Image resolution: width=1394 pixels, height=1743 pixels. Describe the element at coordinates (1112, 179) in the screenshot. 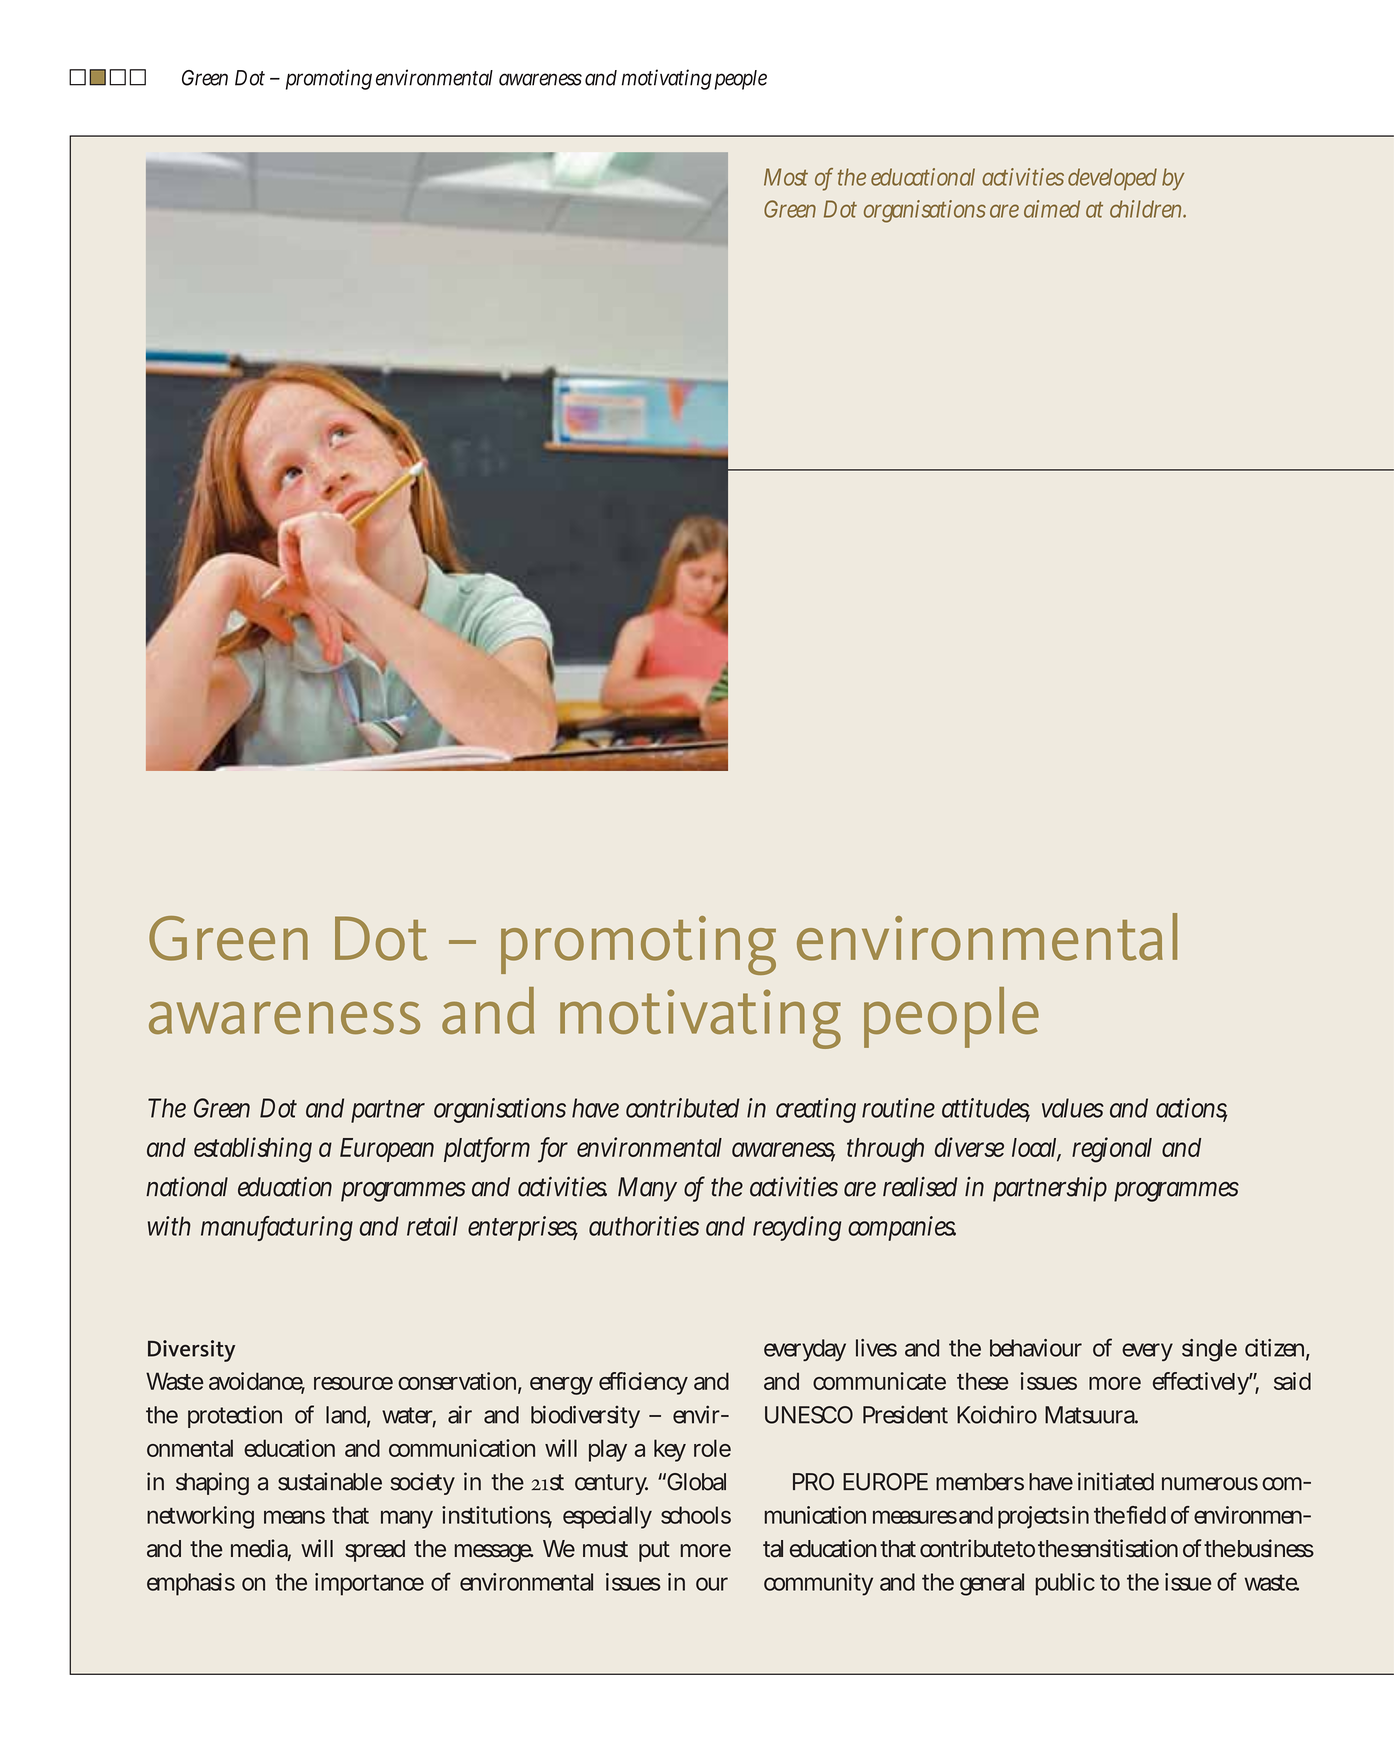

I see `developed` at that location.
